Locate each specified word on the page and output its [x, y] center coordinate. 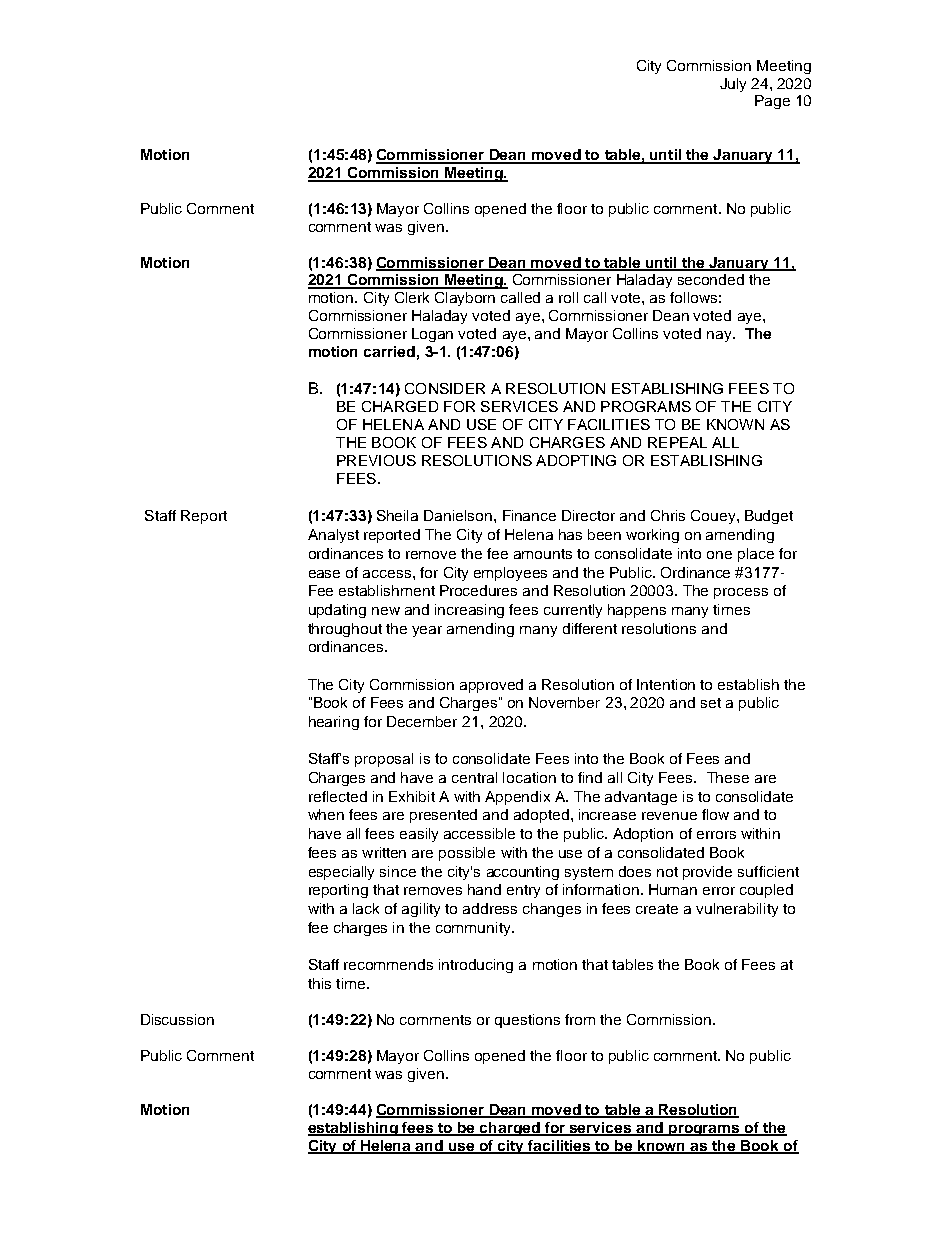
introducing [476, 966]
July [733, 85]
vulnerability [737, 910]
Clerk [412, 297]
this [319, 983]
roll [568, 297]
